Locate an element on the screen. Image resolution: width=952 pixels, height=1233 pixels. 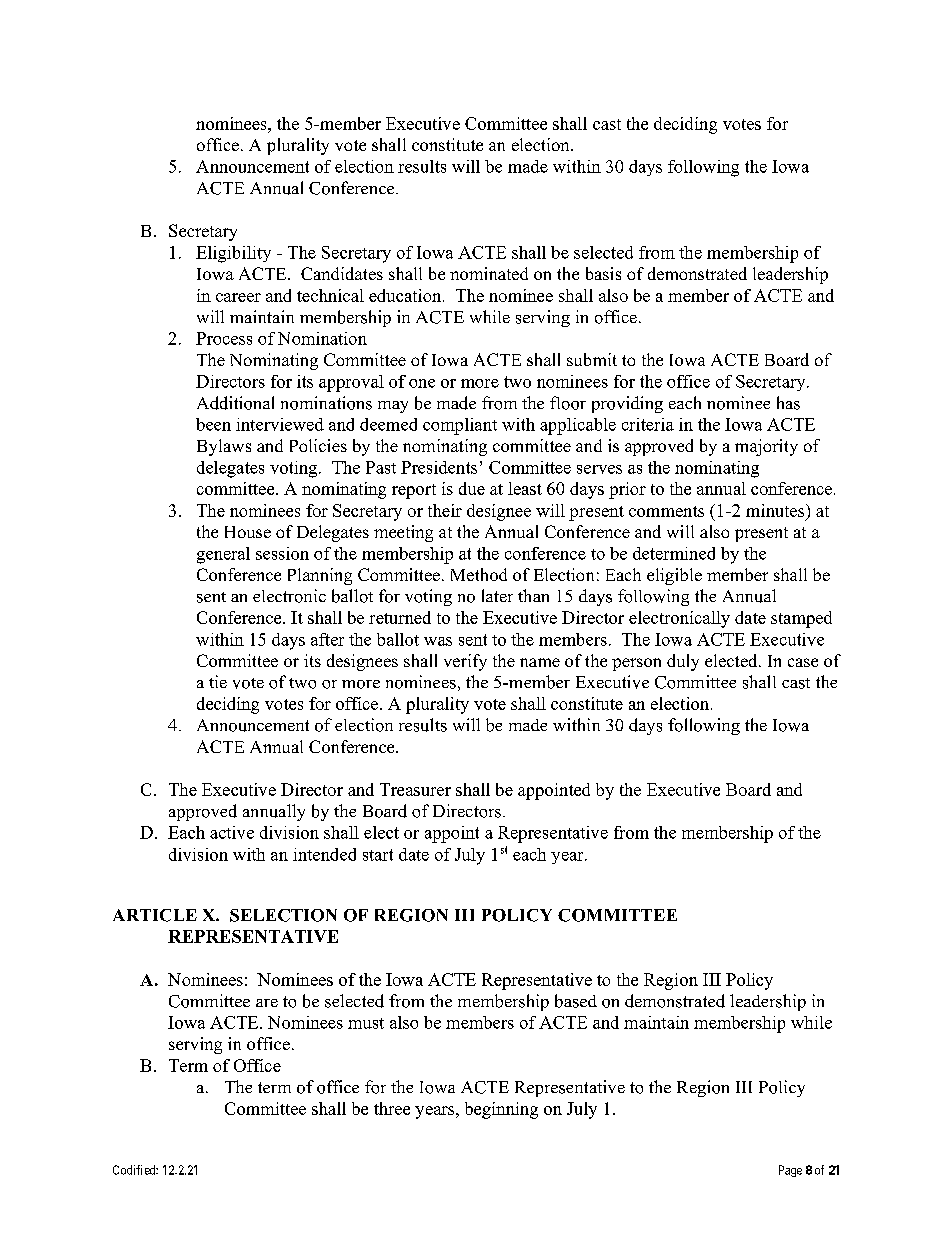
three is located at coordinates (392, 1108).
